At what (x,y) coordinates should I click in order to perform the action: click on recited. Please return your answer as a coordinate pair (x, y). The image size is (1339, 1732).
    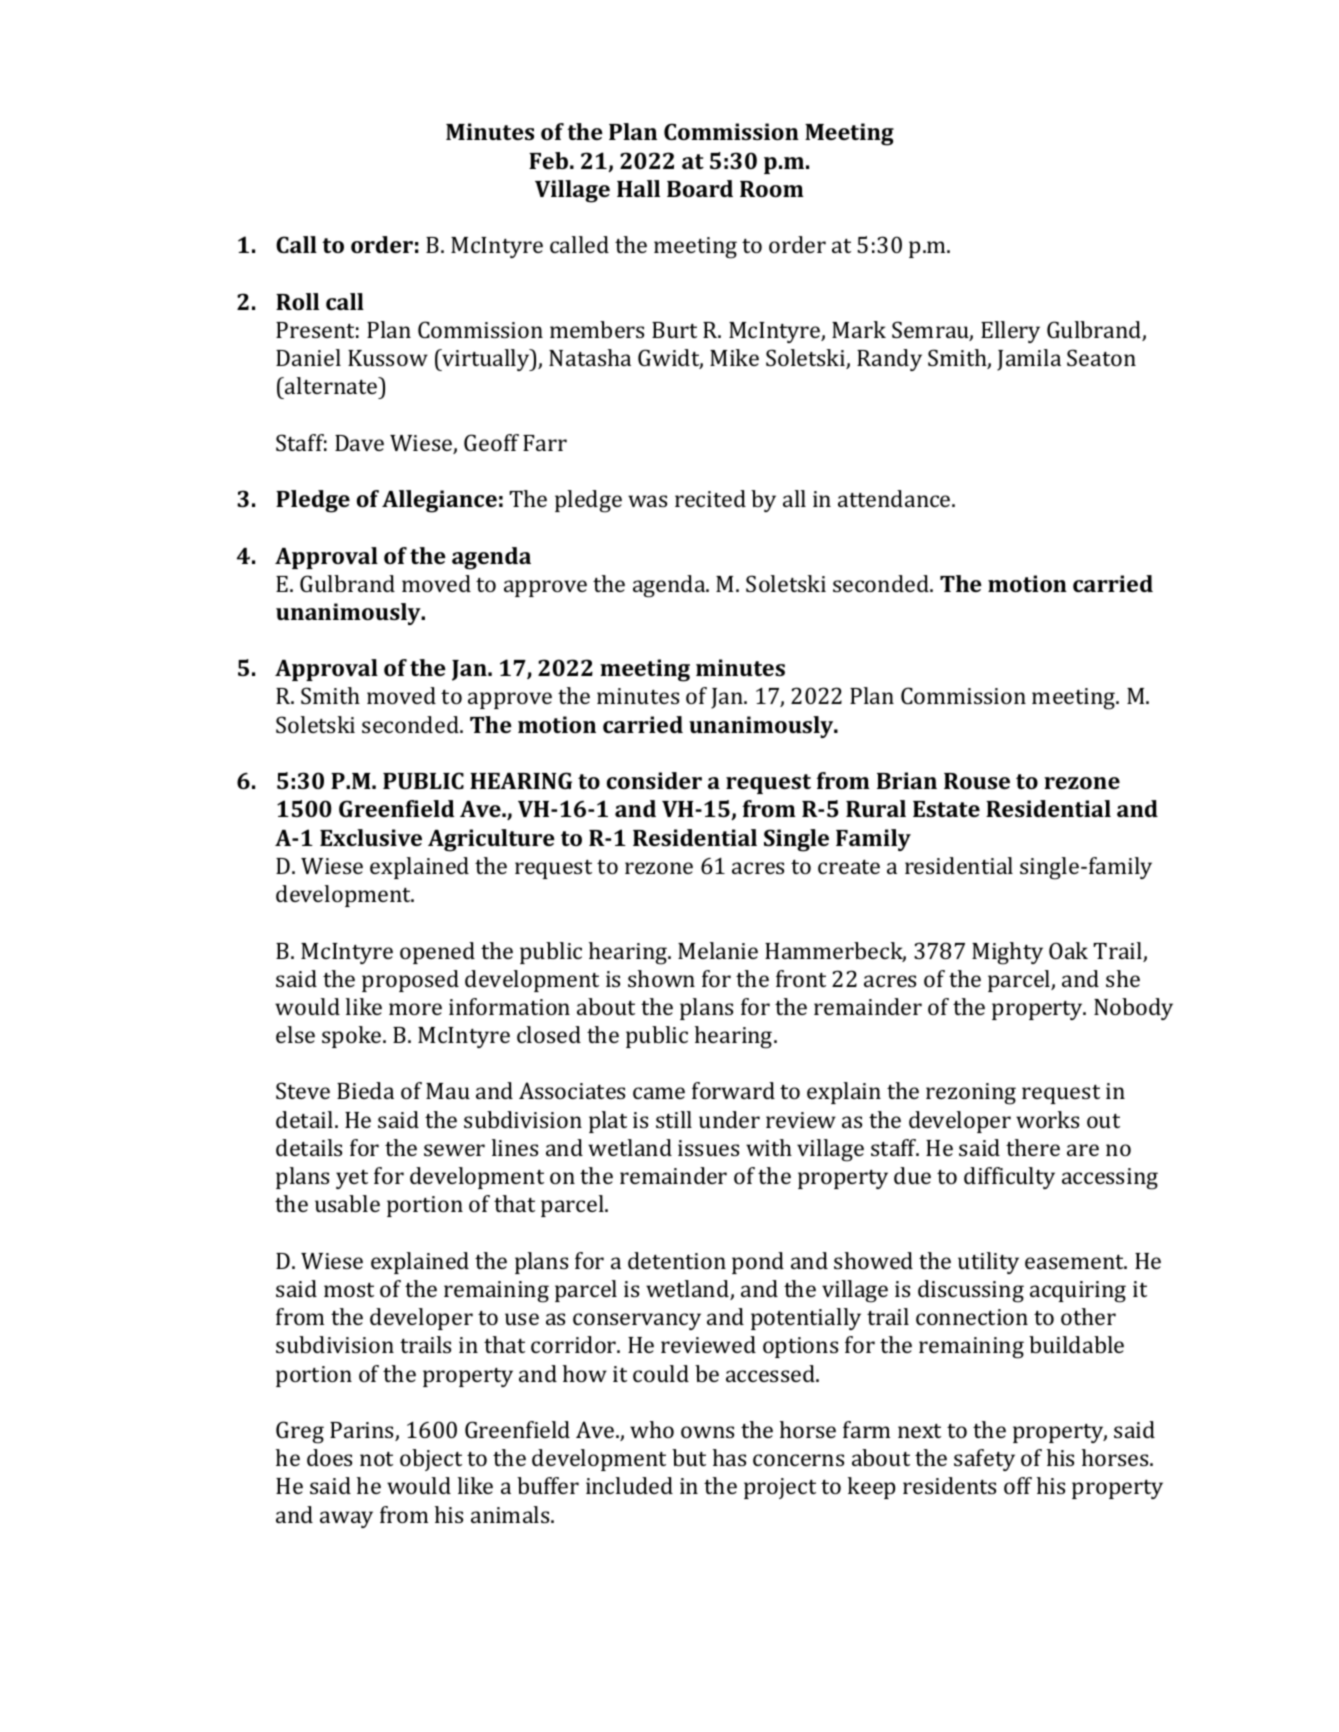
    Looking at the image, I should click on (710, 498).
